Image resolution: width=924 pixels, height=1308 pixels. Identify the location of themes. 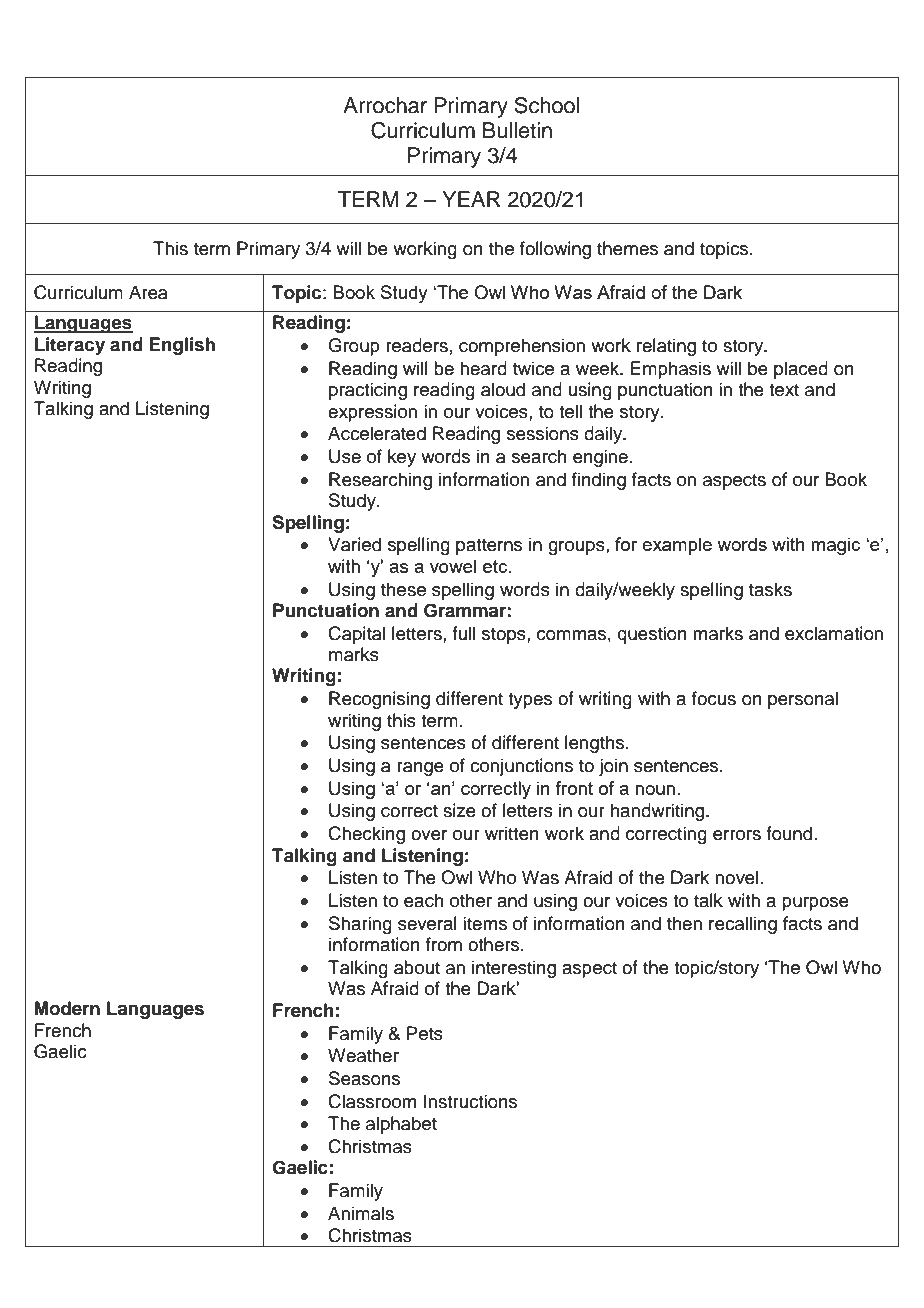
(627, 248).
